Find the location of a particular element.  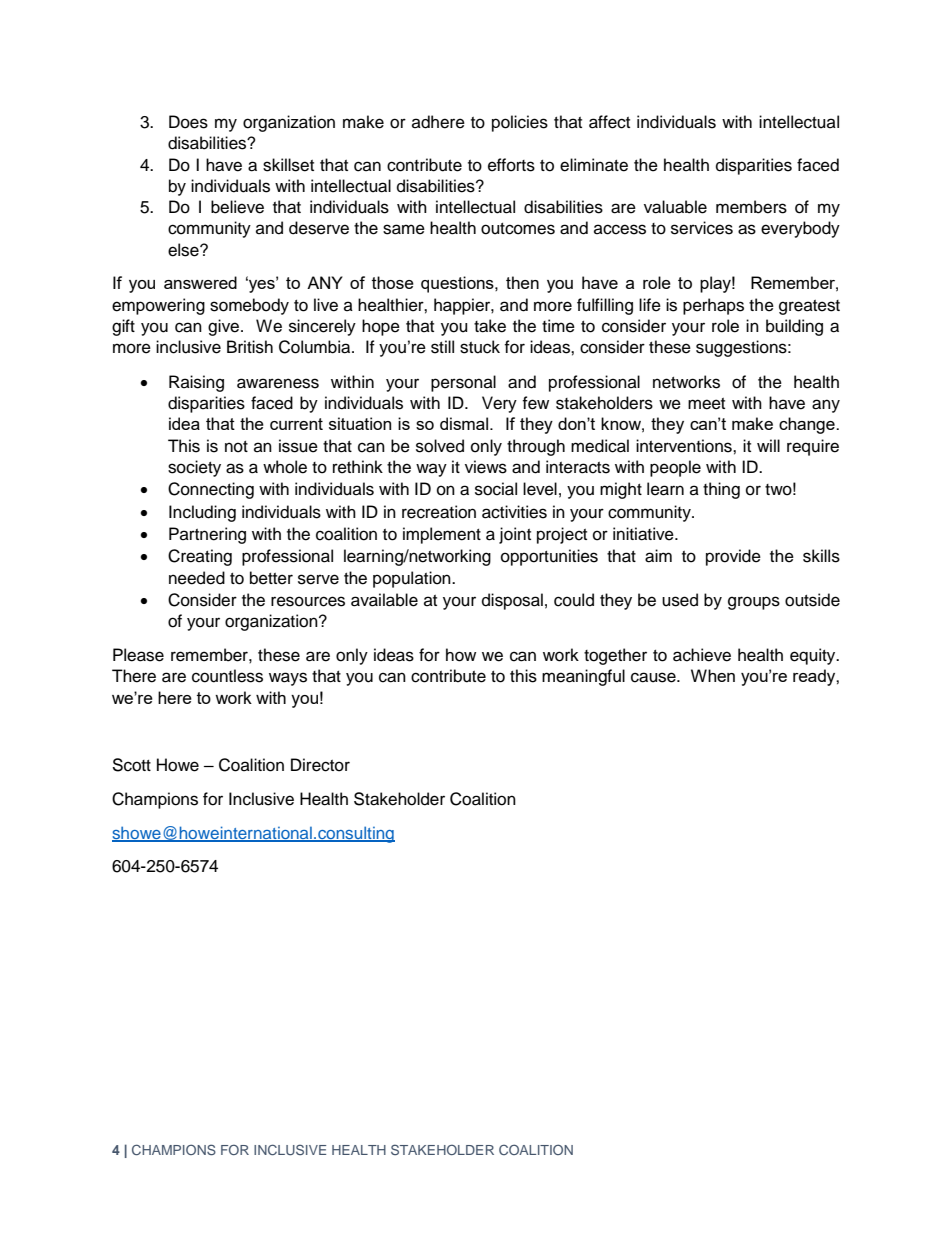

solved is located at coordinates (440, 446).
